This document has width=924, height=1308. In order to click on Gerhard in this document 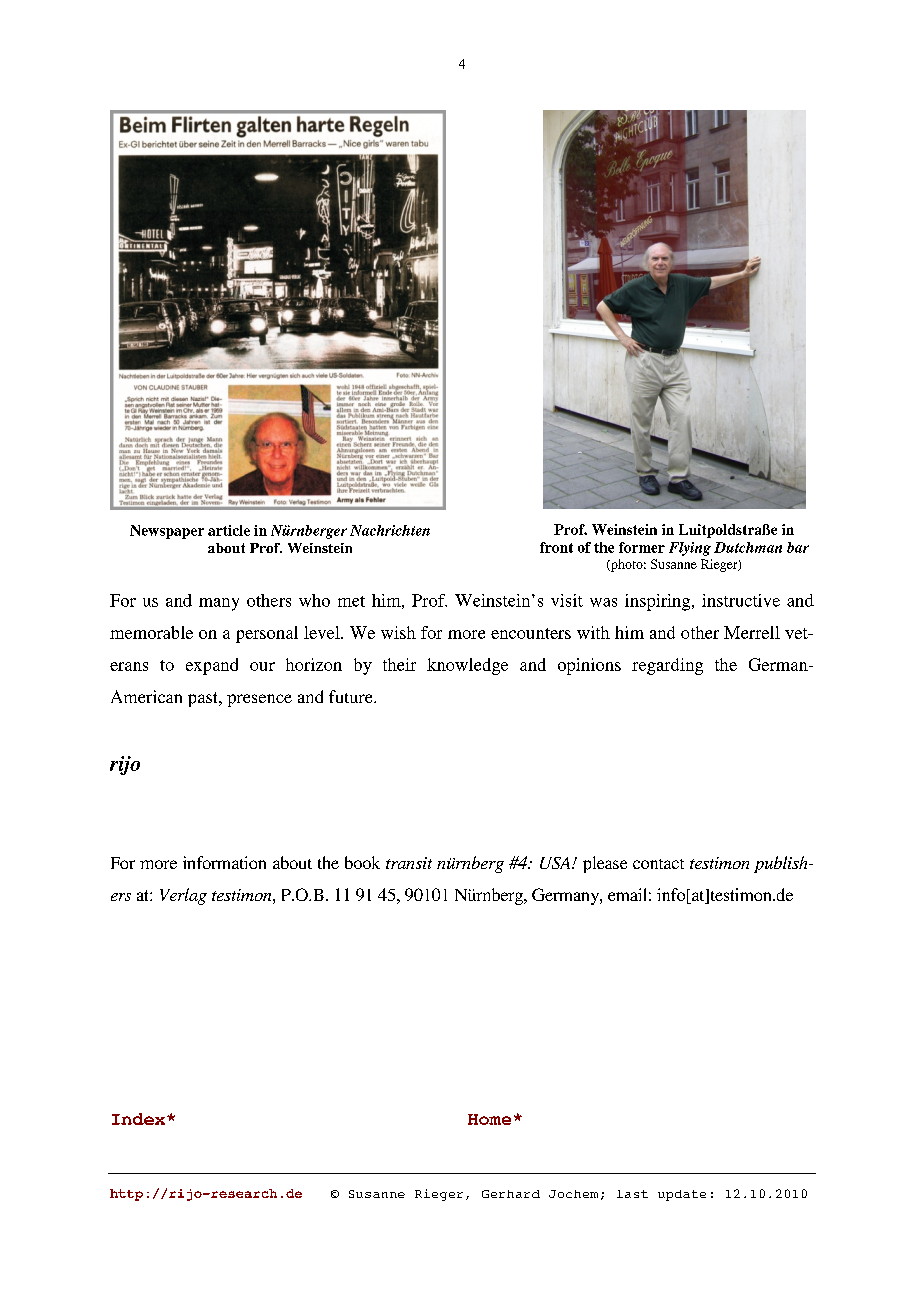, I will do `click(511, 1194)`.
